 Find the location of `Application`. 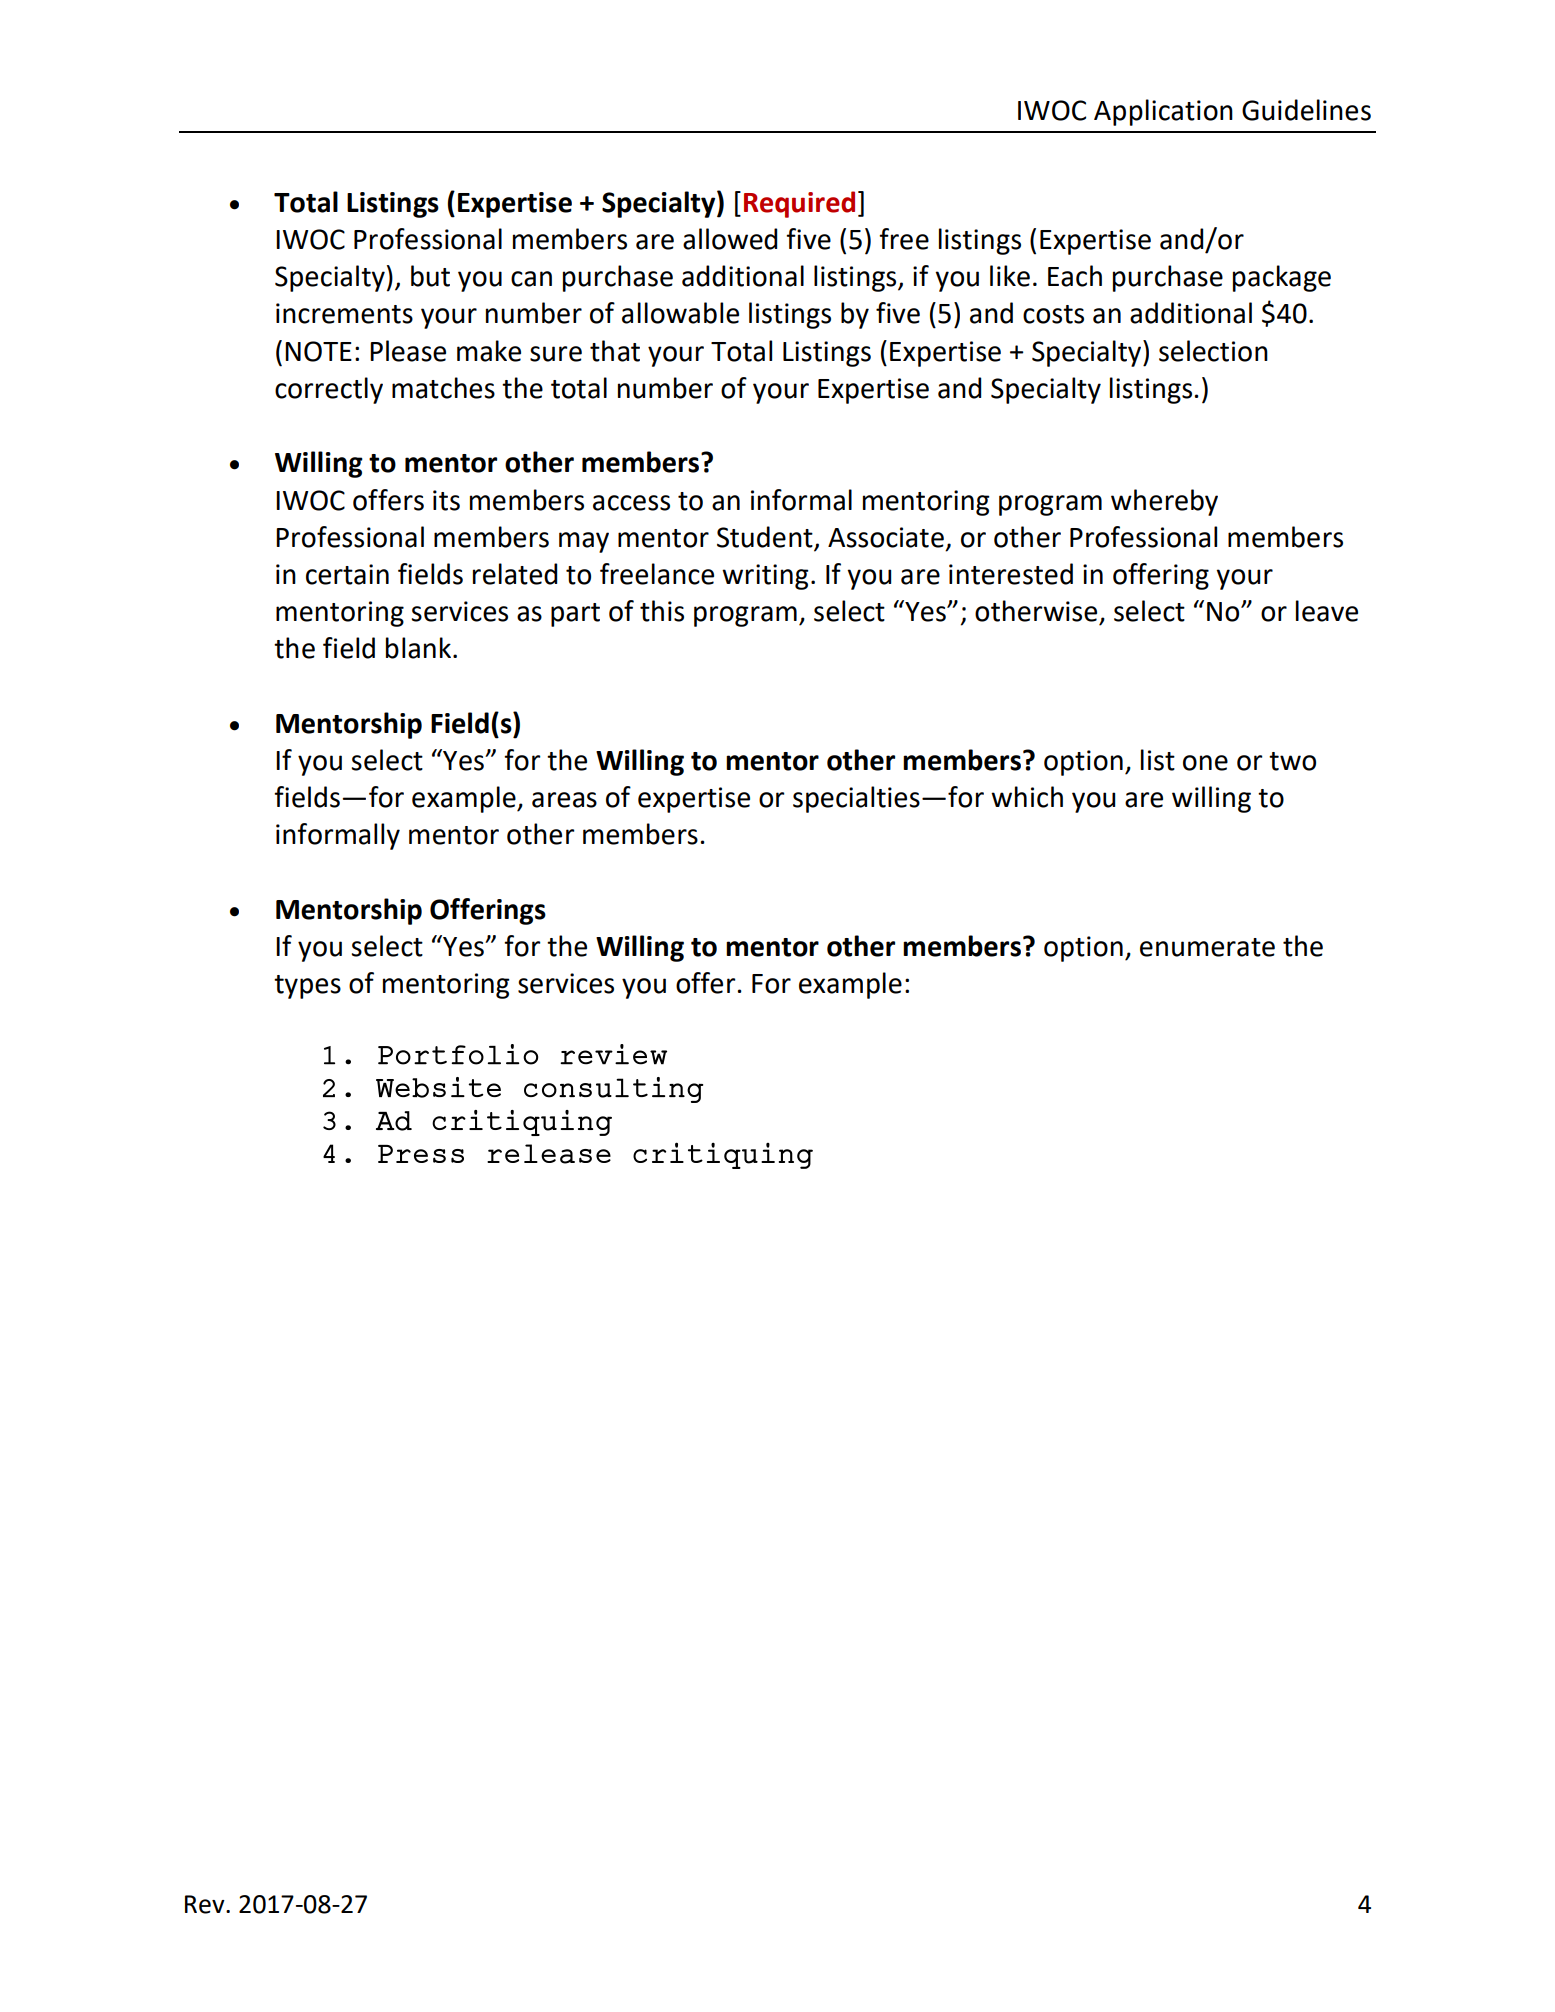

Application is located at coordinates (1163, 112).
